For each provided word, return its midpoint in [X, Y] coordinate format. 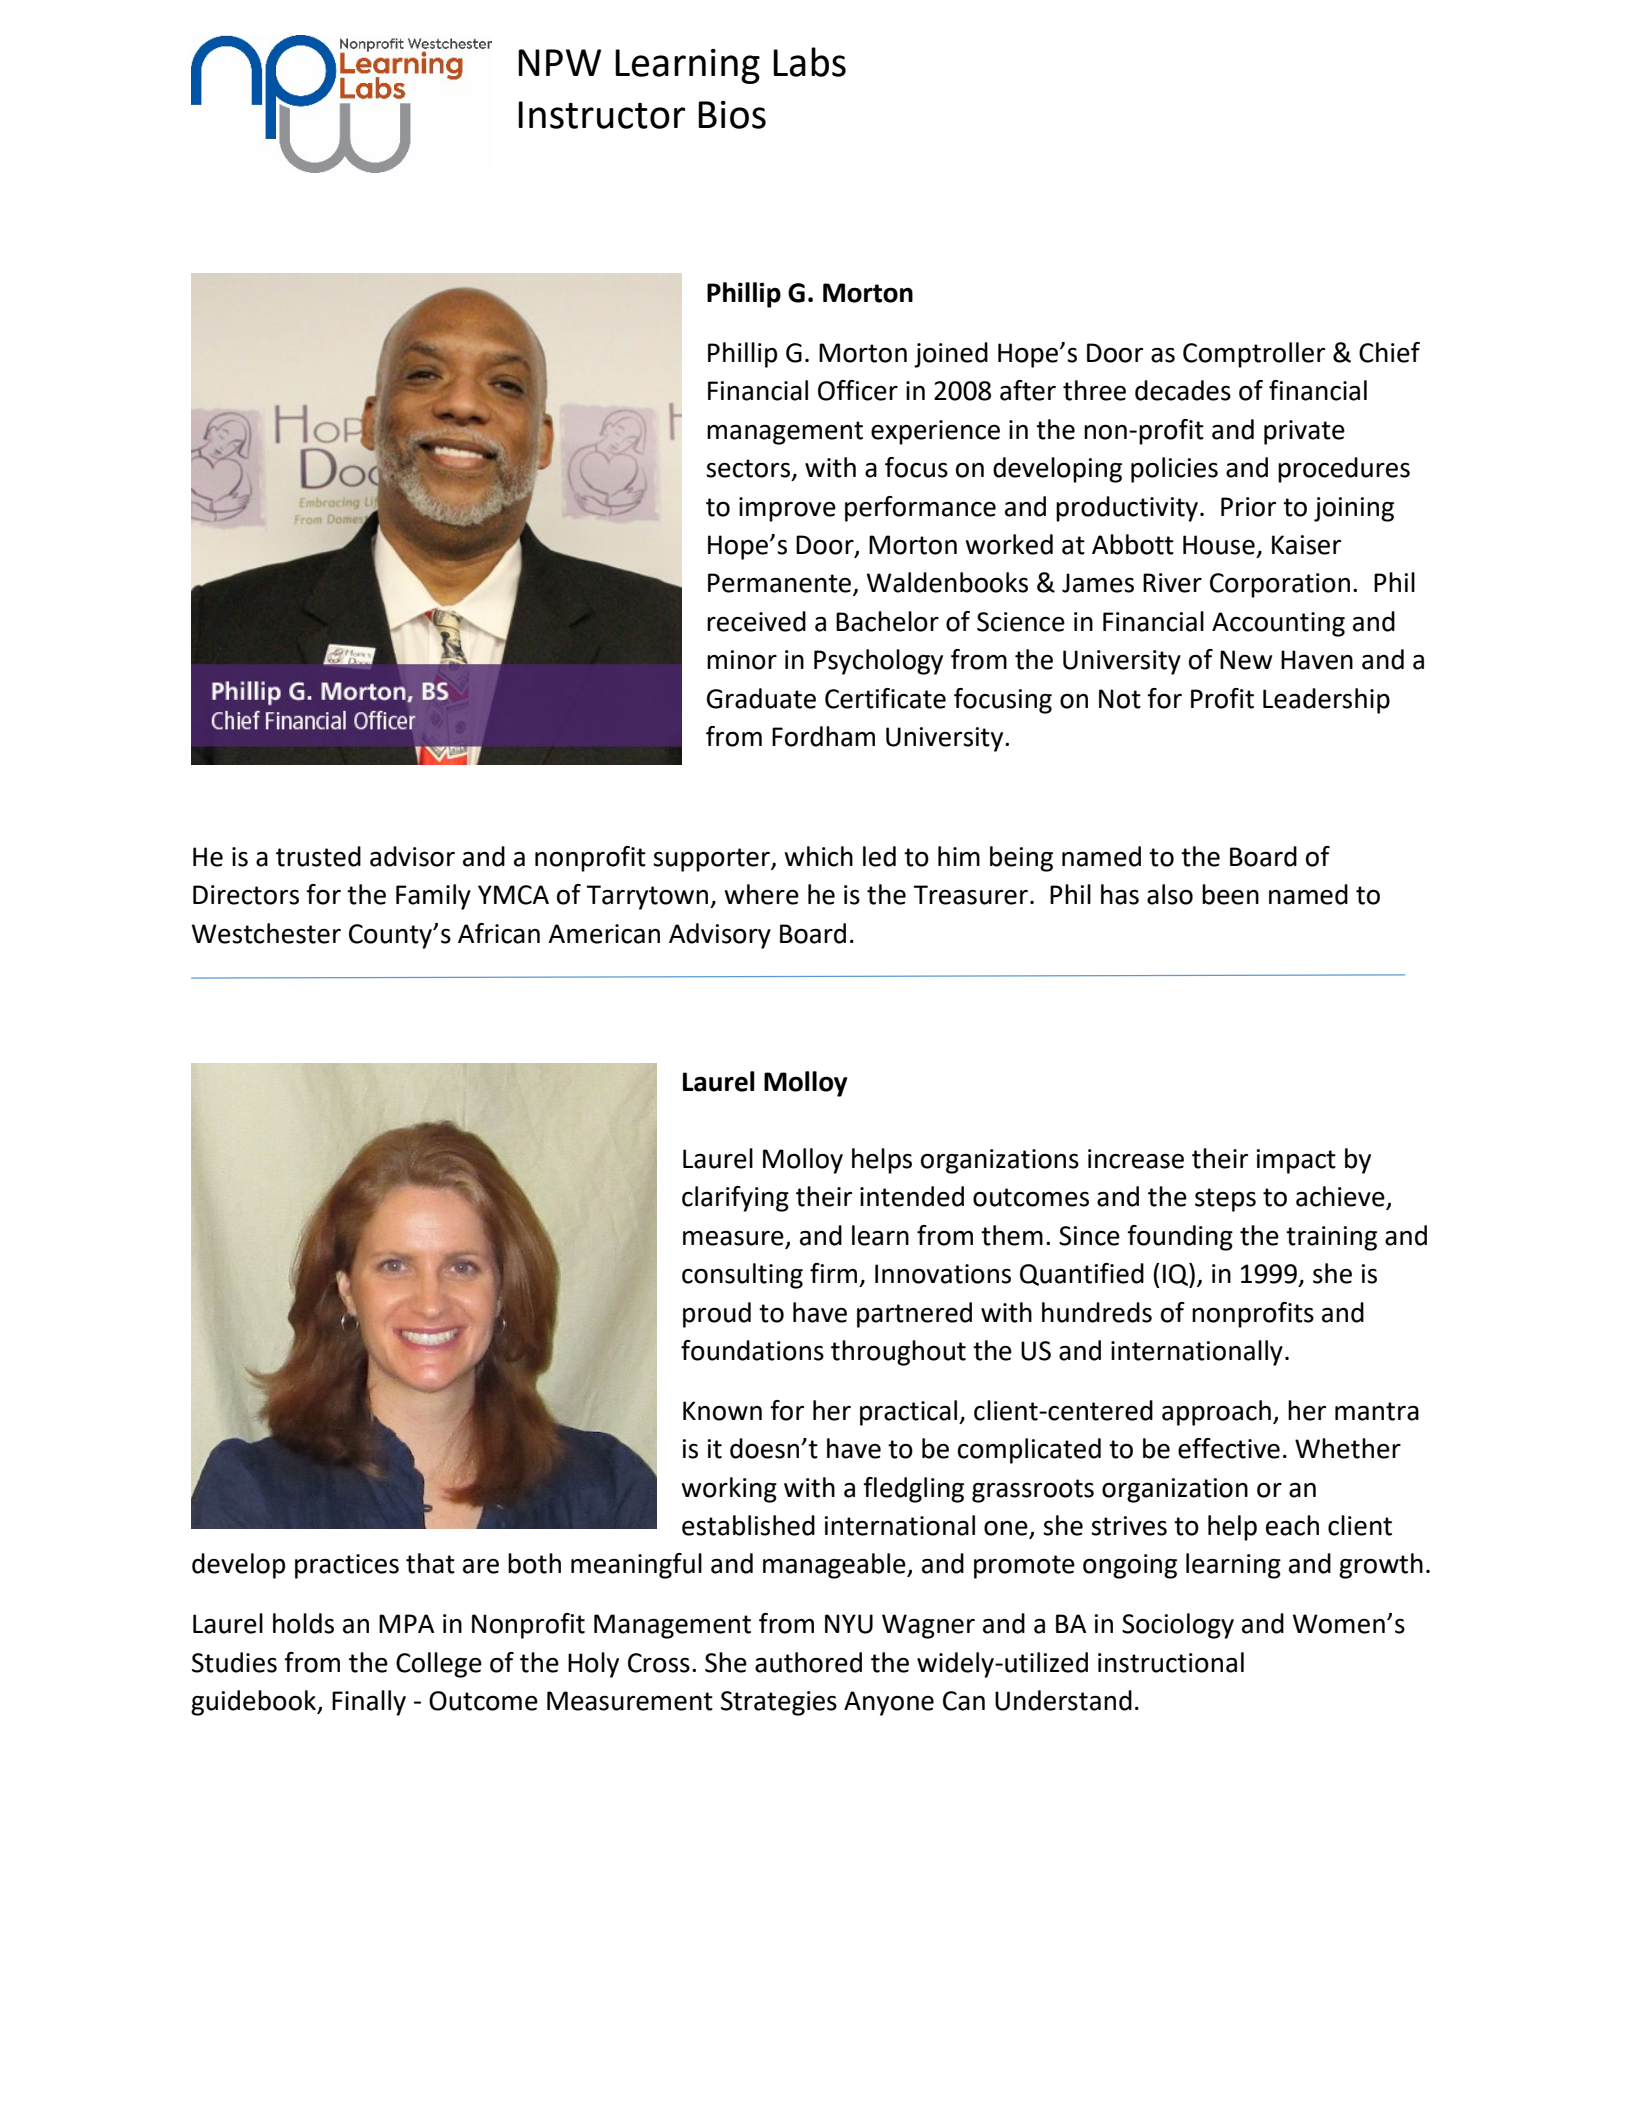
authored [808, 1662]
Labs [809, 62]
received [756, 621]
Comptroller [1254, 355]
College [439, 1665]
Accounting [1278, 624]
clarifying [735, 1199]
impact [1296, 1161]
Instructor [601, 115]
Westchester [266, 933]
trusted [318, 856]
